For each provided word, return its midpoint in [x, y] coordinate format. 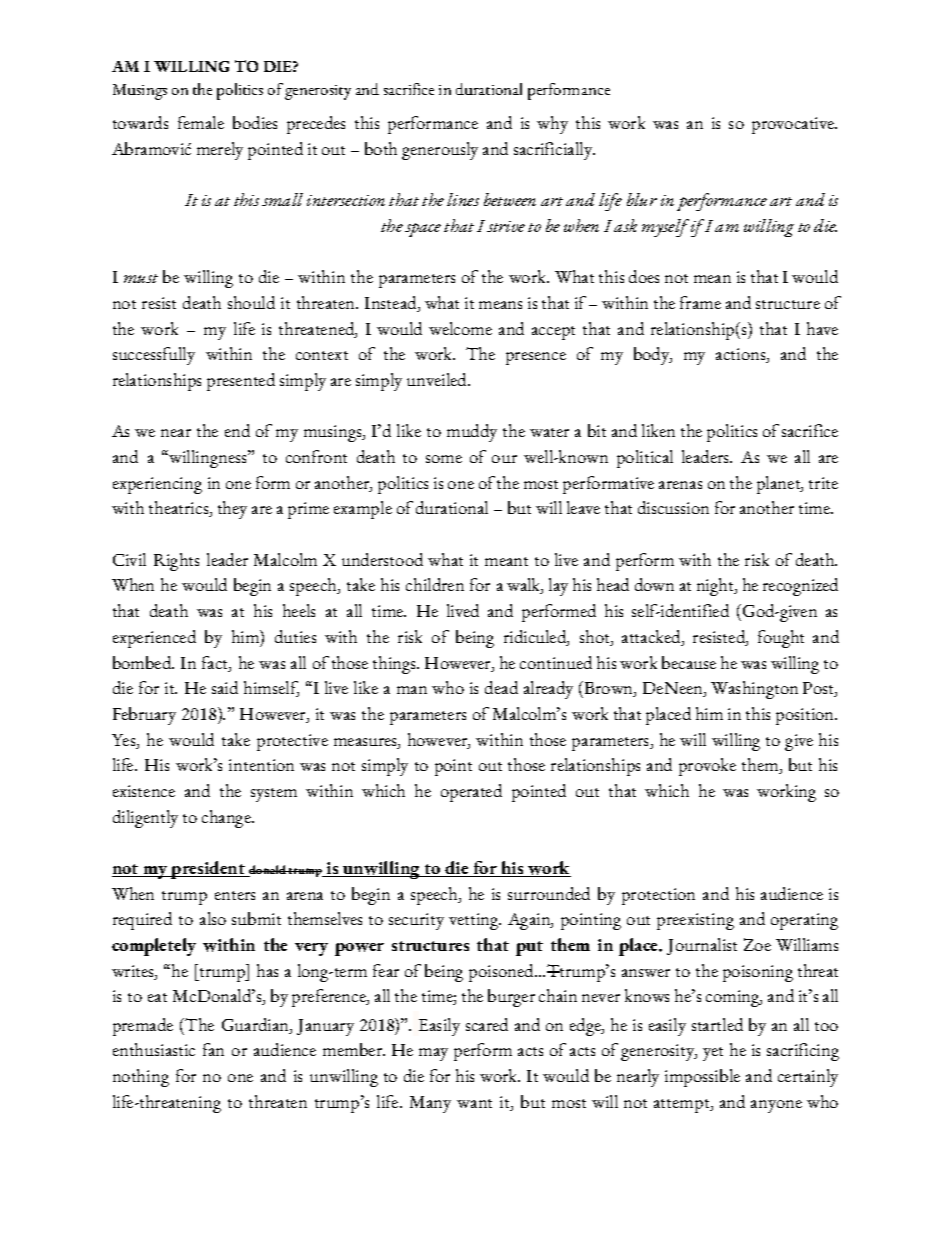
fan [213, 1049]
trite [823, 483]
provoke [707, 767]
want [474, 1103]
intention [261, 765]
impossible [702, 1078]
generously [440, 151]
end [237, 430]
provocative [794, 125]
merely [220, 151]
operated [471, 793]
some [444, 459]
